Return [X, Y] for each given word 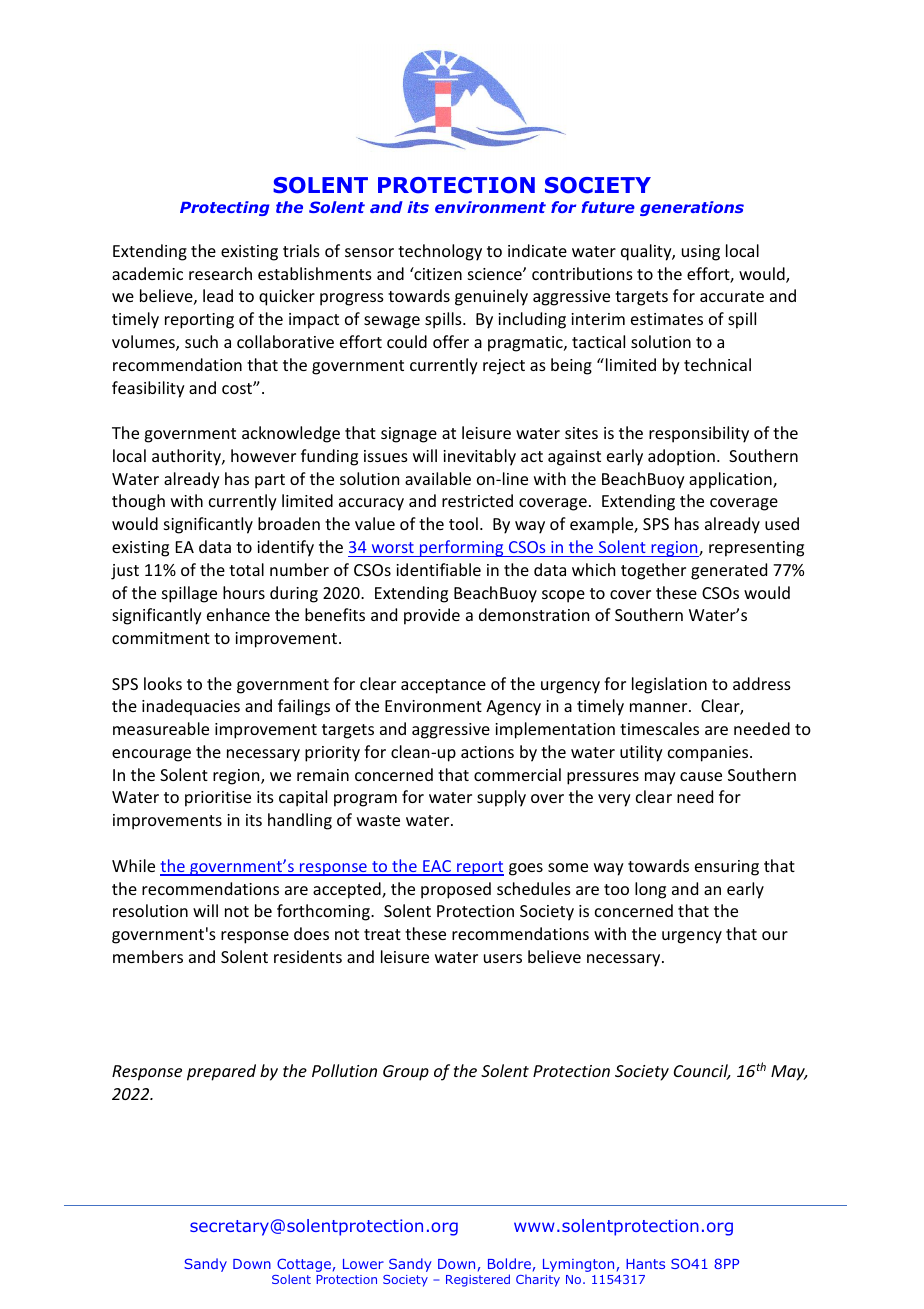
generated [729, 571]
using [701, 253]
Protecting [225, 208]
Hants [645, 1264]
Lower [363, 1264]
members [148, 956]
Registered [478, 1280]
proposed [456, 890]
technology [440, 252]
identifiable [438, 569]
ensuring [727, 868]
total [246, 569]
